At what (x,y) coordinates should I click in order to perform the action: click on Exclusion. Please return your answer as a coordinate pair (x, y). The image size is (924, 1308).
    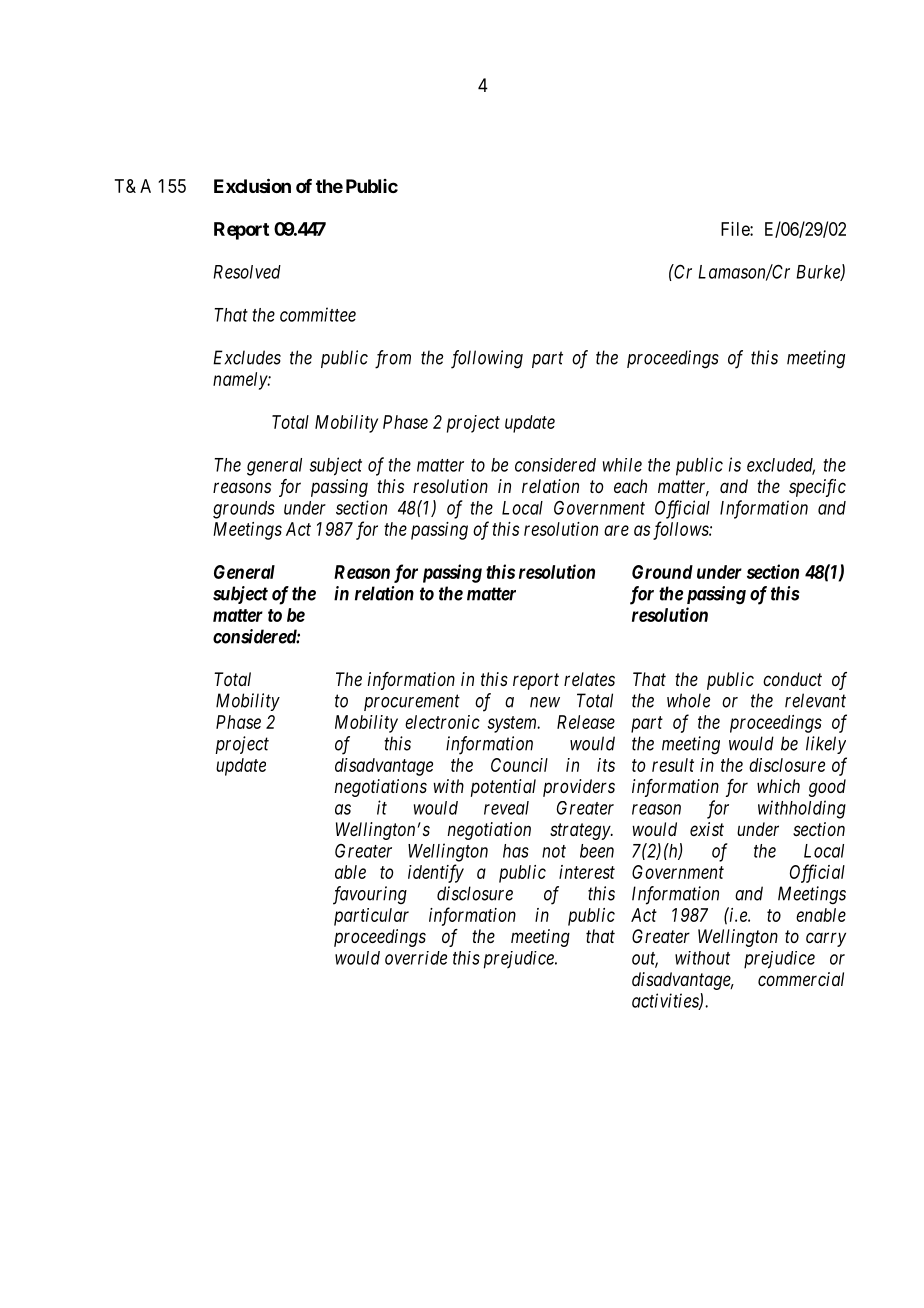
    Looking at the image, I should click on (252, 185).
